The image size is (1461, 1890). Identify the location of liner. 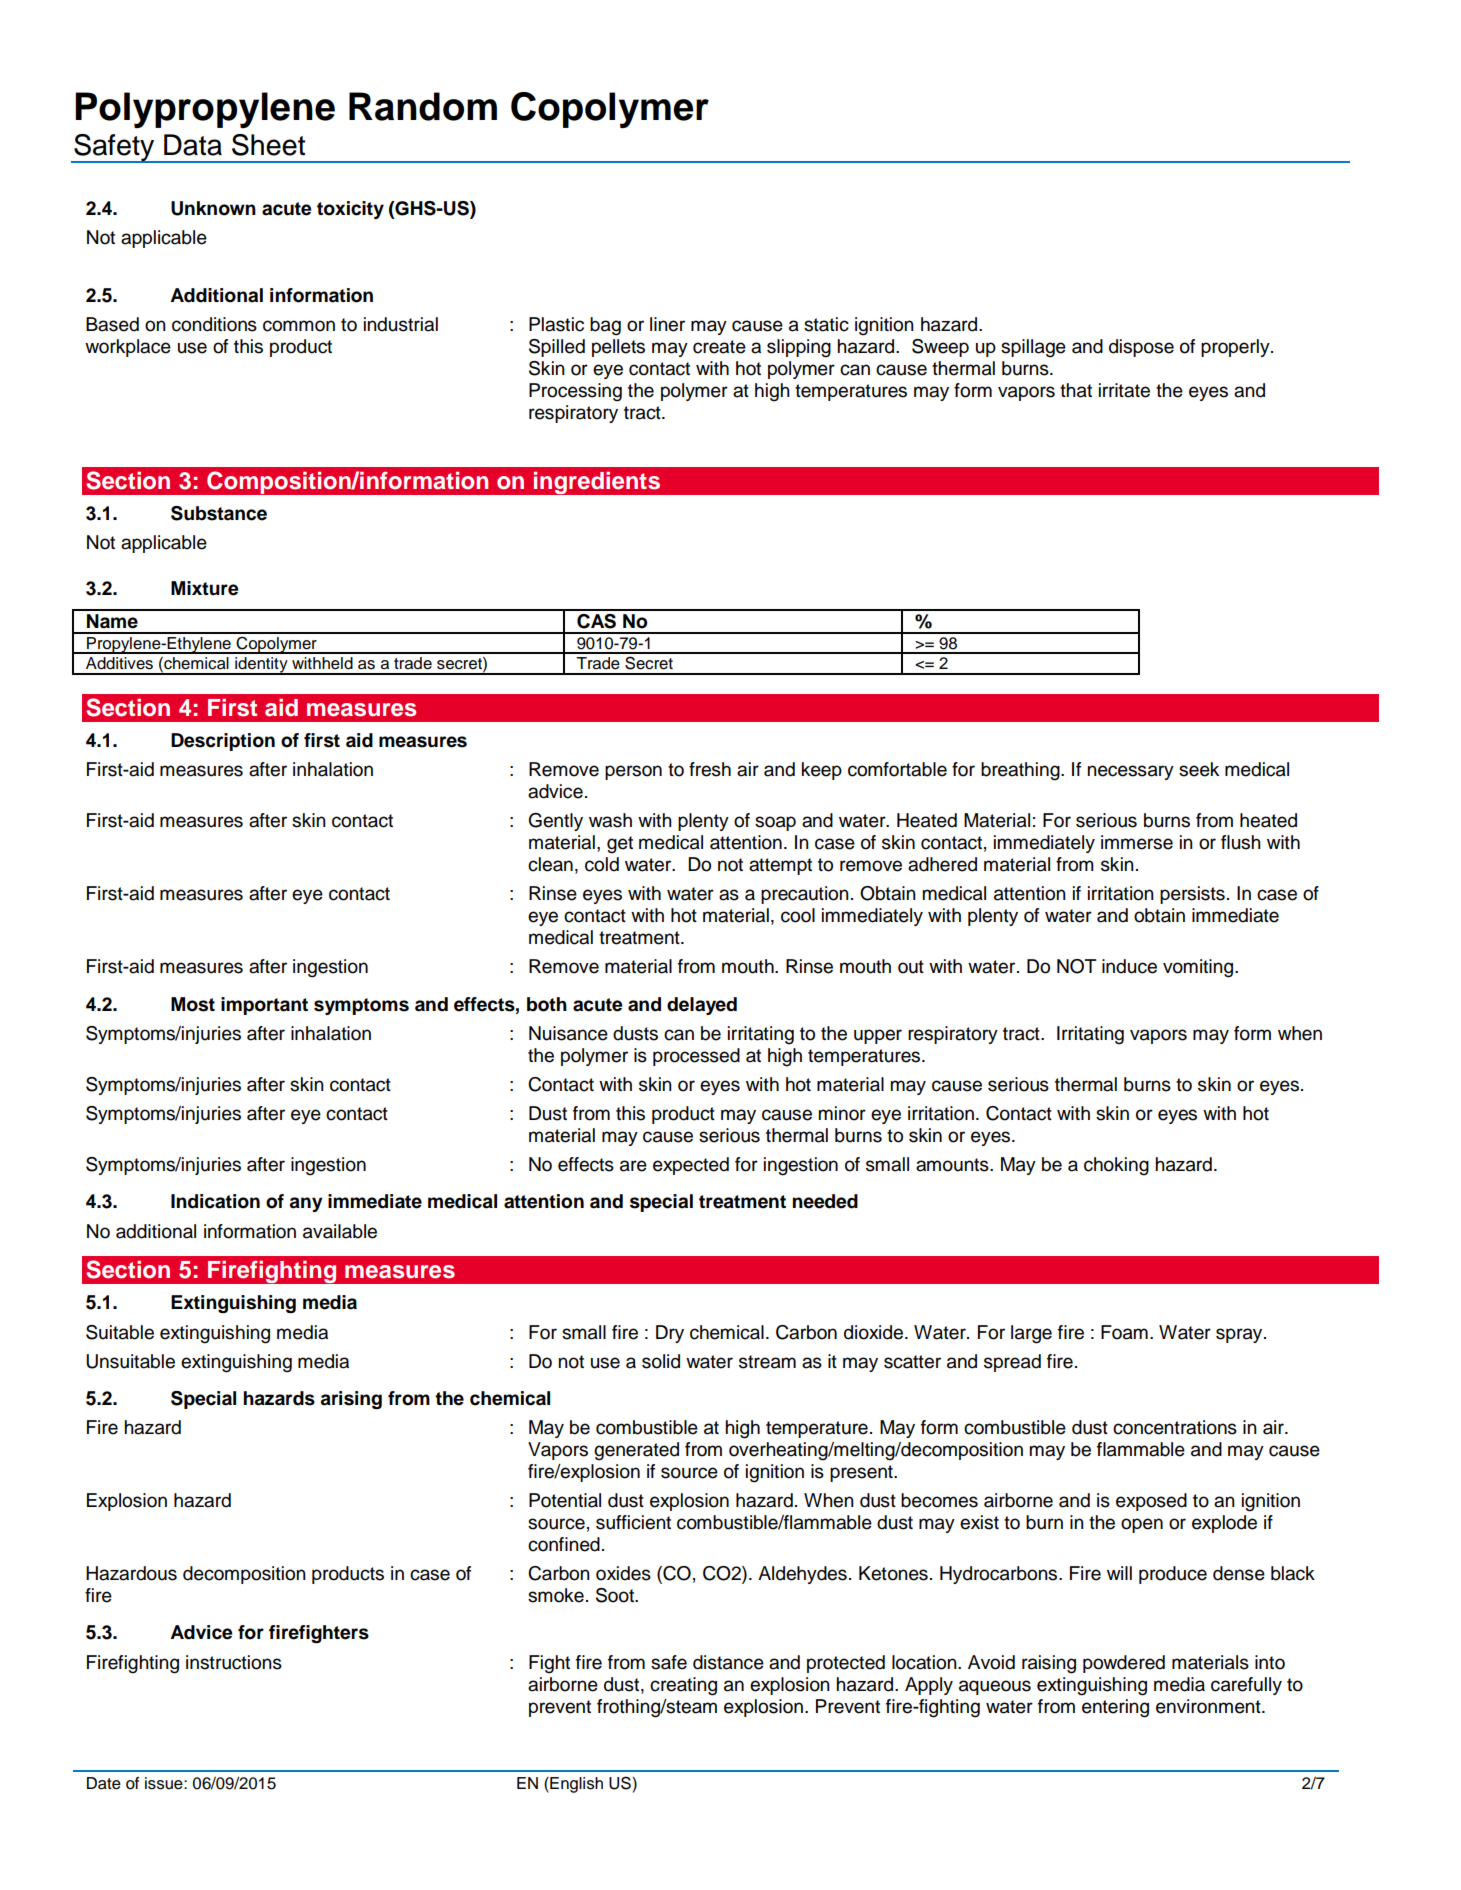
(667, 324).
